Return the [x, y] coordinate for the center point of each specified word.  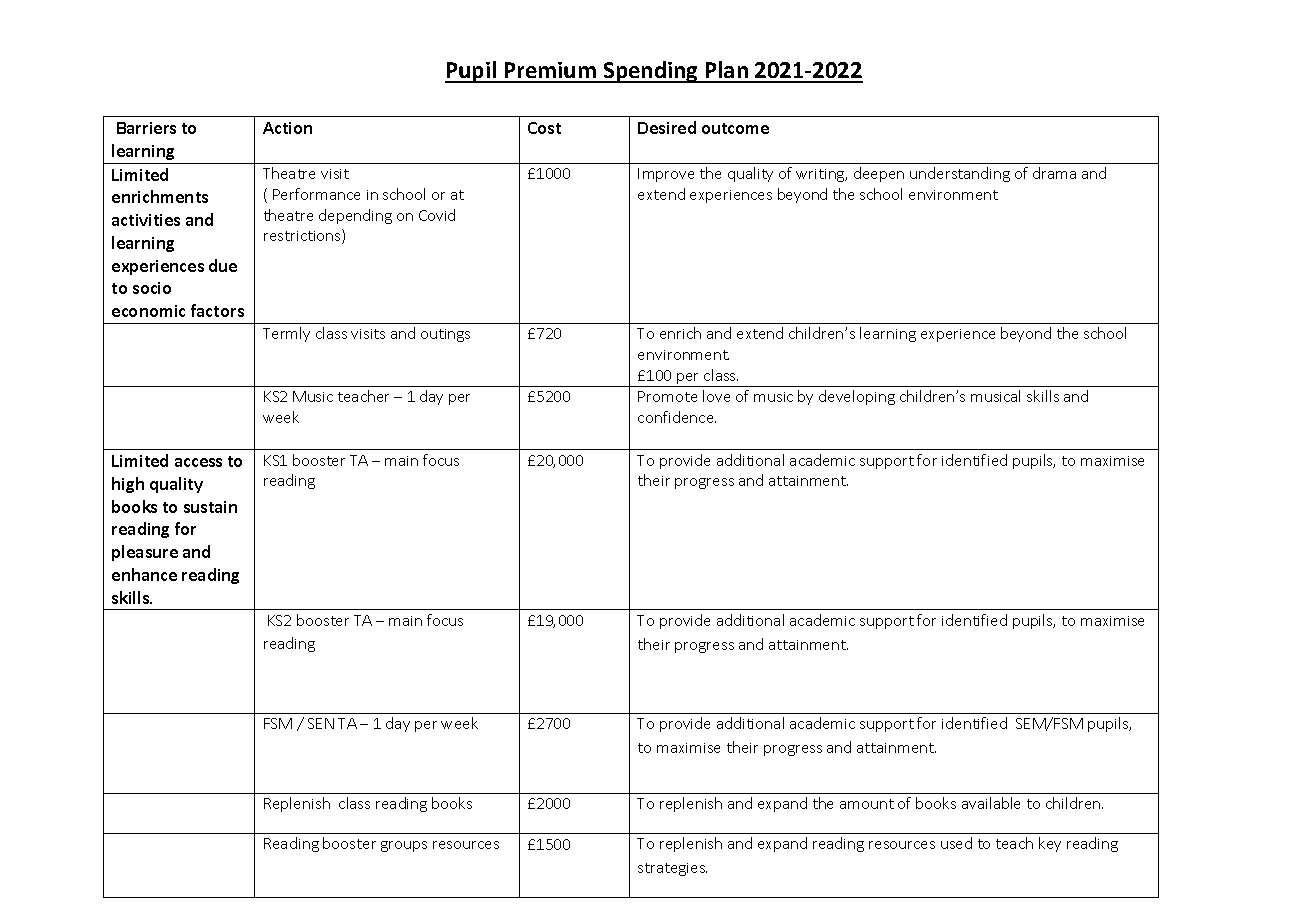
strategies [672, 869]
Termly [286, 334]
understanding [960, 174]
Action [287, 128]
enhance [144, 574]
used [956, 843]
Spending [651, 72]
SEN [321, 723]
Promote [667, 396]
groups [404, 846]
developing [857, 397]
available [991, 803]
